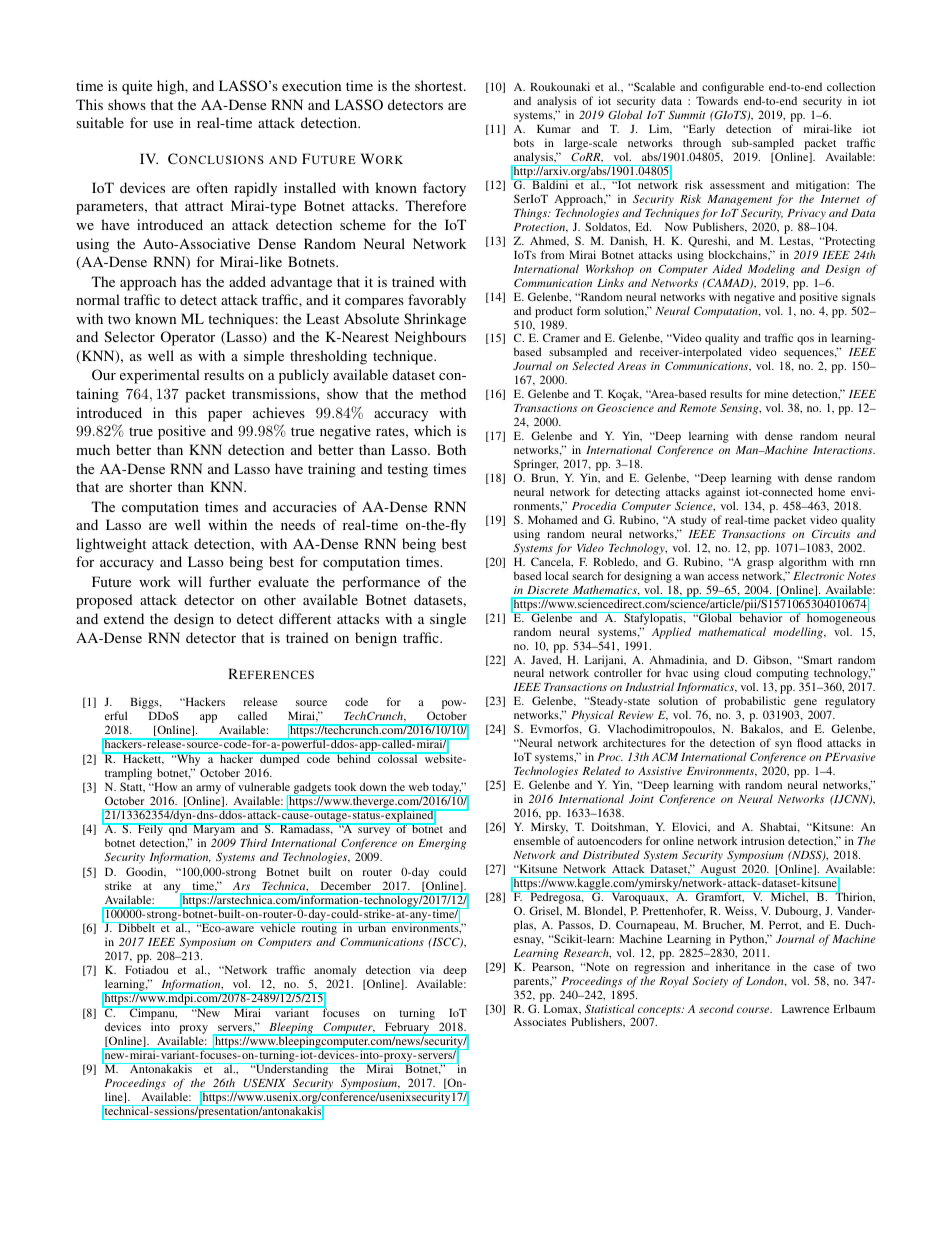 This screenshot has width=952, height=1233. Describe the element at coordinates (209, 791) in the screenshot. I see `army` at that location.
